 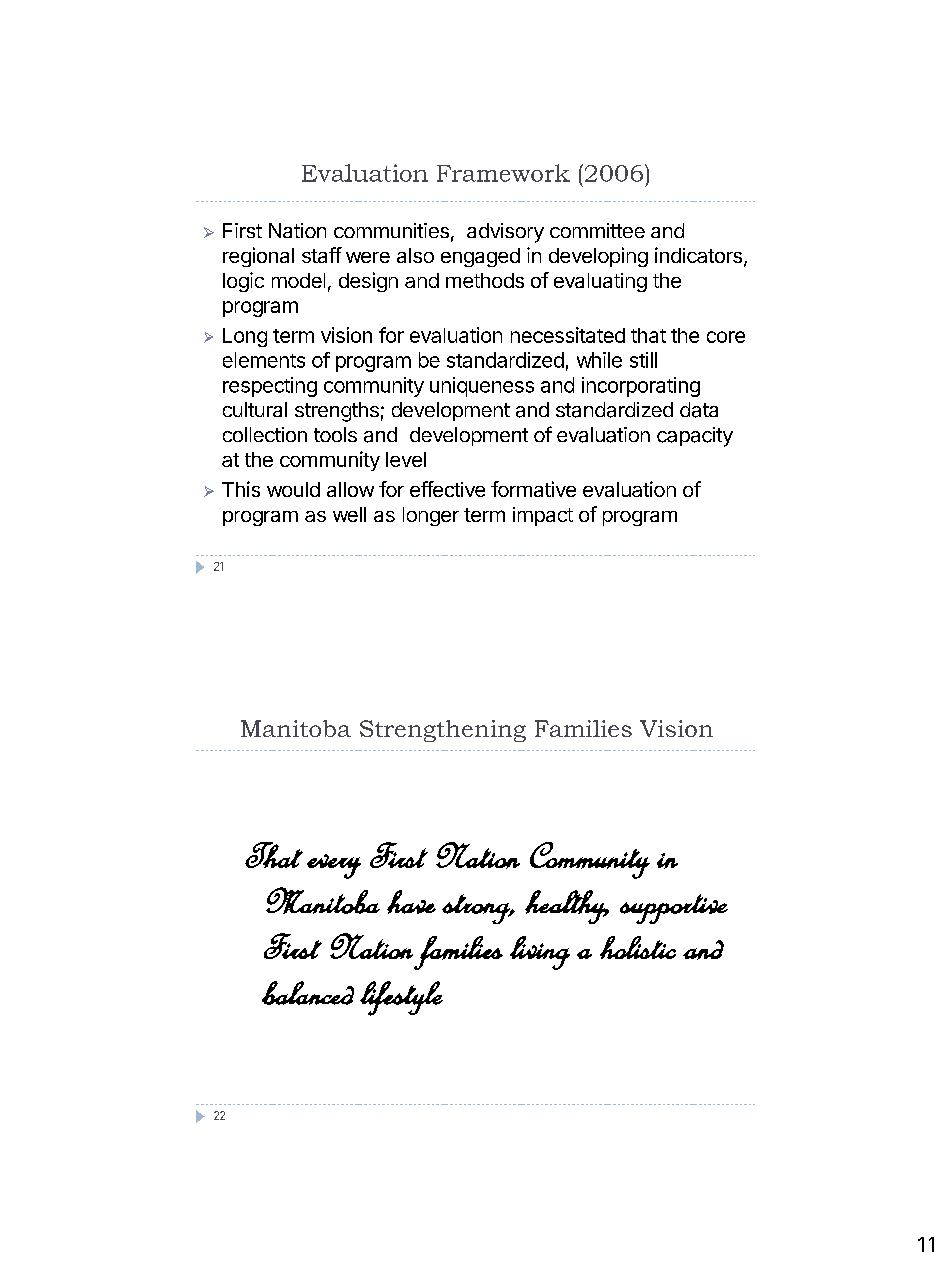 I want to click on impact, so click(x=543, y=516).
